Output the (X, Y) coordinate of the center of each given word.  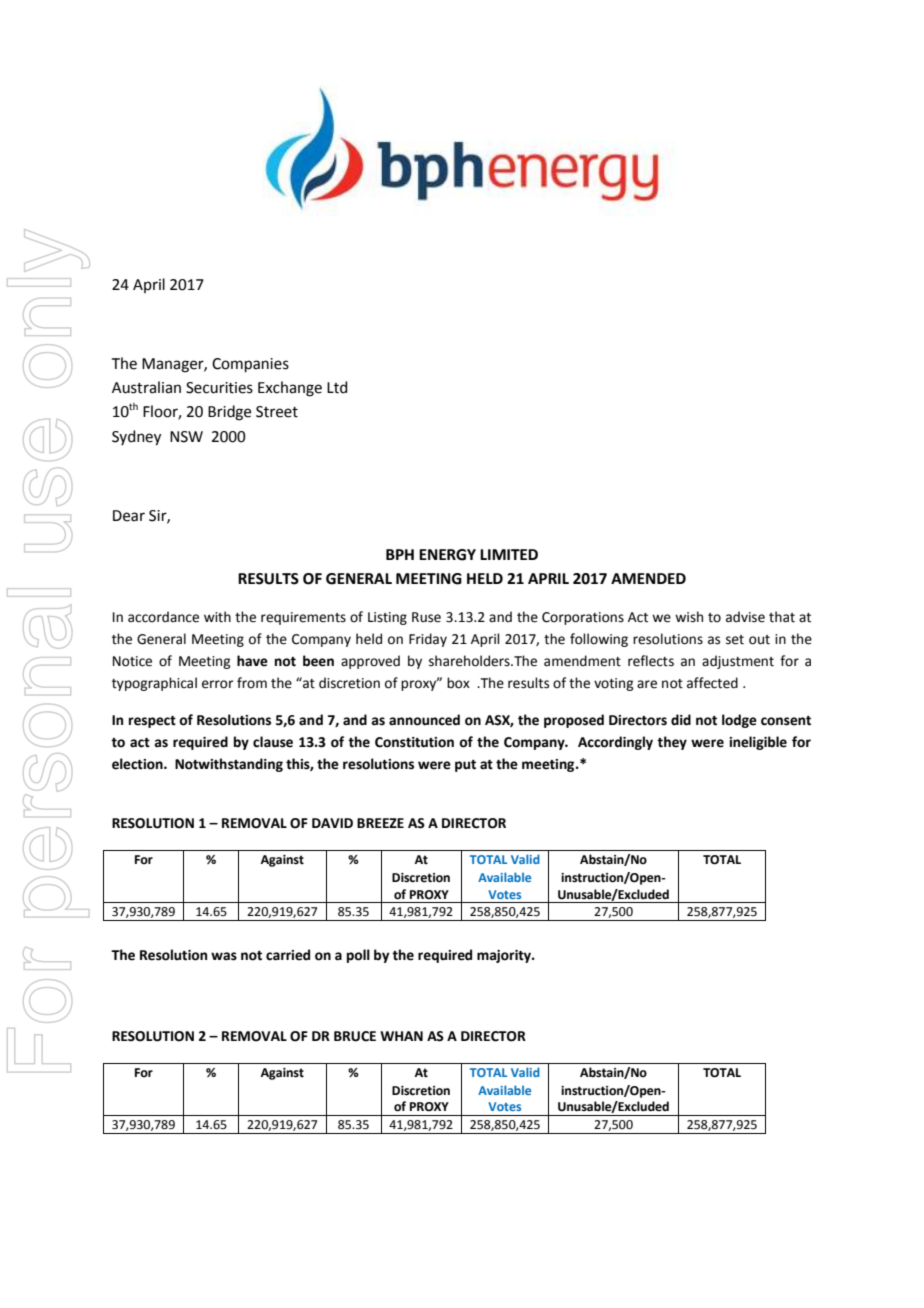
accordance (163, 617)
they (672, 743)
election (138, 764)
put (465, 766)
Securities (219, 388)
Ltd (337, 387)
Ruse (426, 617)
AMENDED (648, 578)
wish (689, 617)
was (224, 956)
